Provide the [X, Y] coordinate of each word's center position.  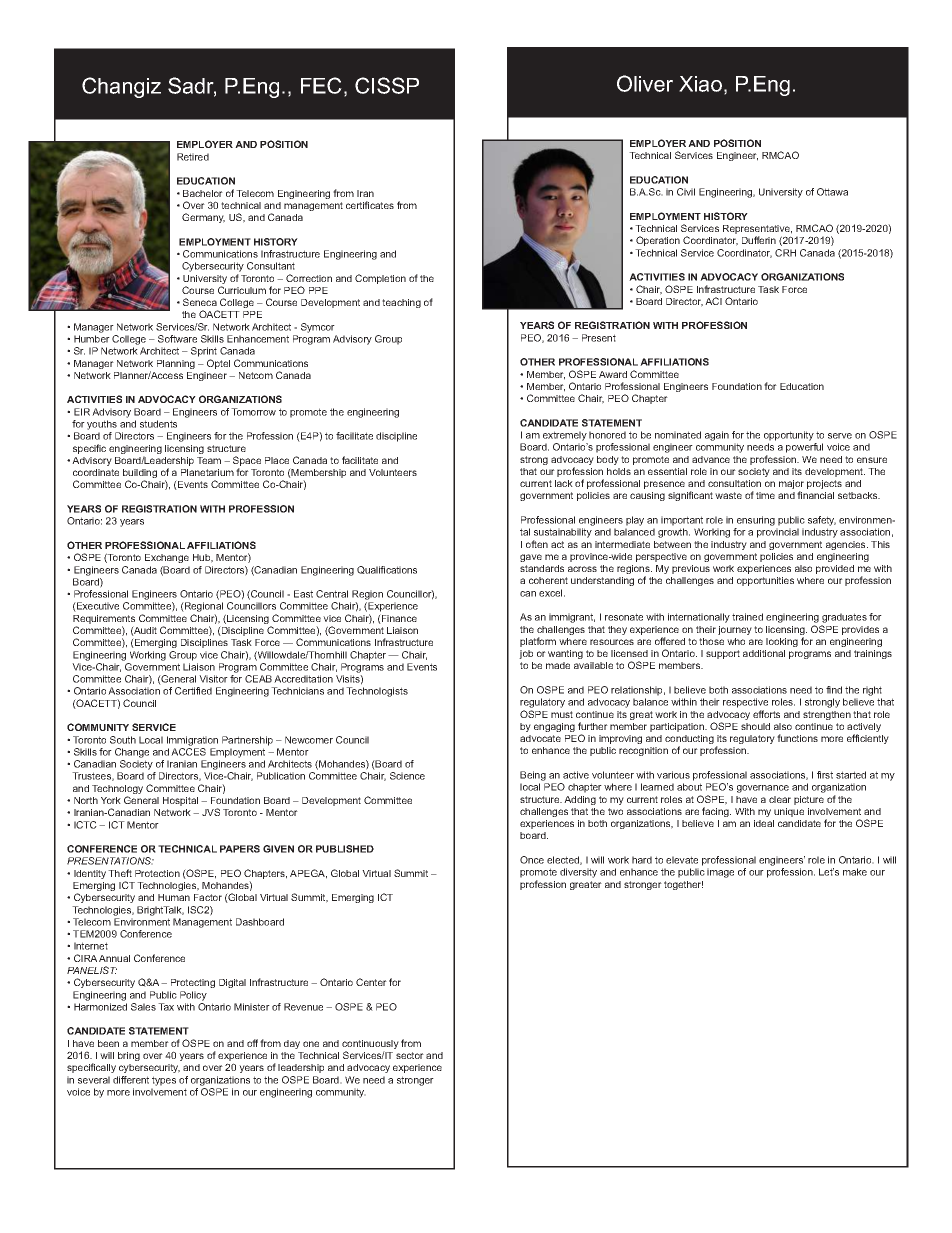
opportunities [765, 581]
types [164, 1081]
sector [410, 1055]
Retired [193, 157]
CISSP [387, 85]
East [303, 594]
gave [531, 558]
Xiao [700, 84]
